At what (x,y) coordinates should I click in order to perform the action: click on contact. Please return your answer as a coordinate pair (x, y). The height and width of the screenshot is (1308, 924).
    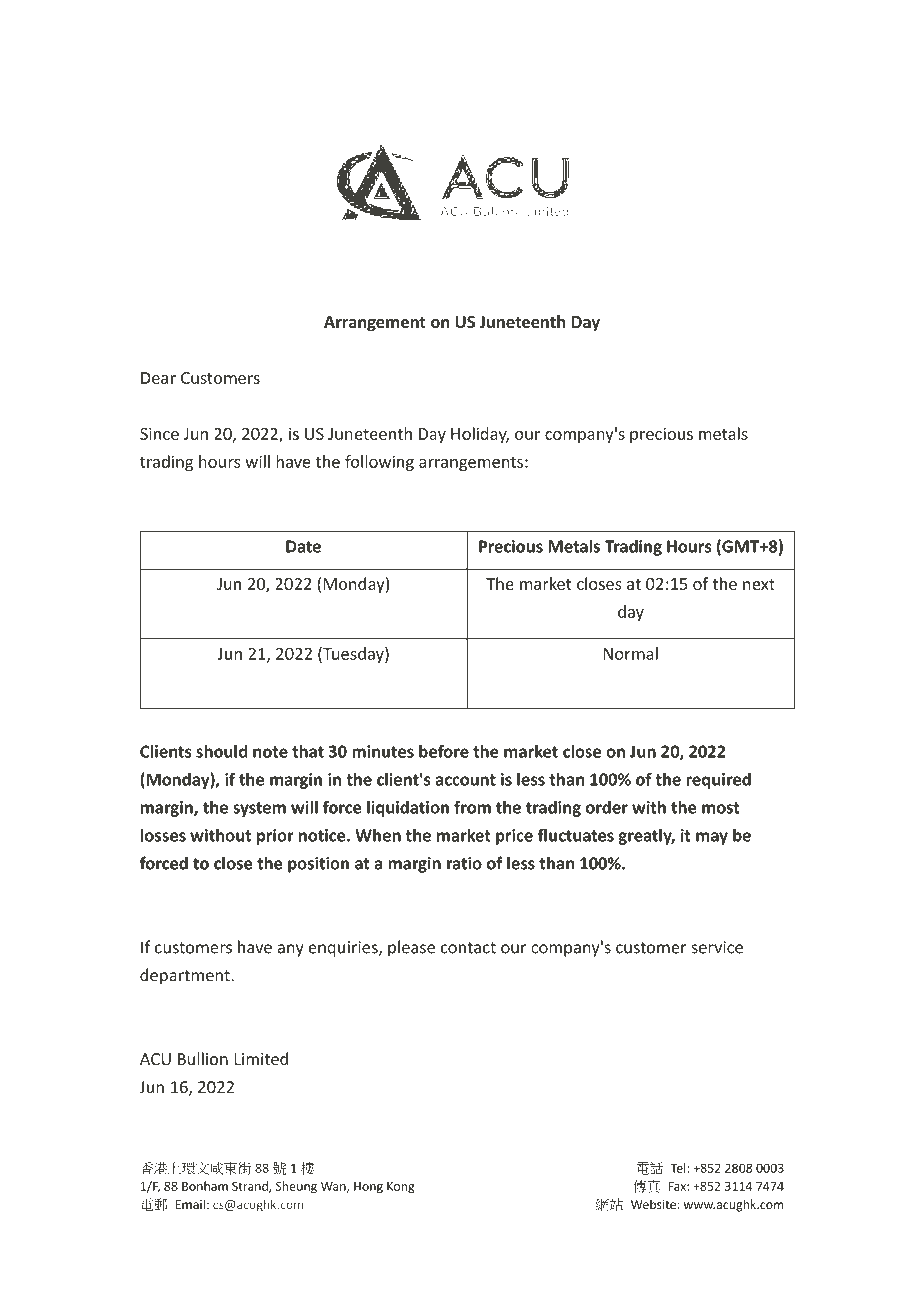
    Looking at the image, I should click on (468, 948).
